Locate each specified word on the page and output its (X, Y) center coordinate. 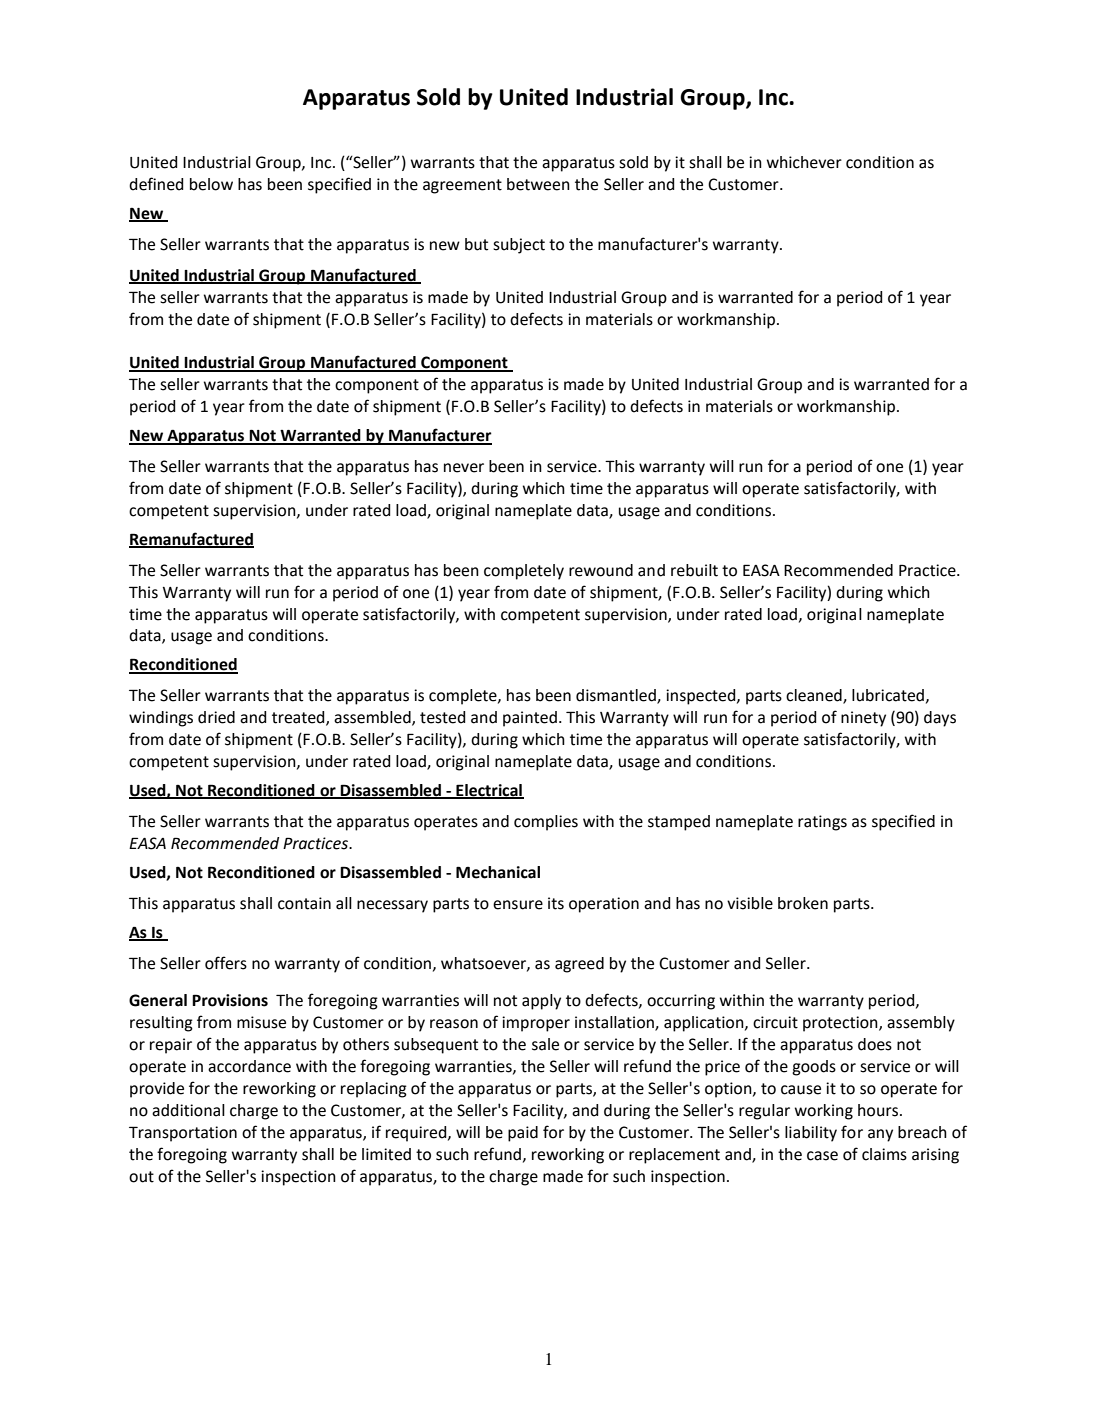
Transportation (183, 1134)
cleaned (815, 696)
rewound (601, 570)
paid (523, 1134)
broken (803, 903)
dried (216, 717)
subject (519, 246)
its (556, 903)
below (211, 184)
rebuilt (694, 570)
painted (530, 719)
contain (304, 903)
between (538, 184)
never (464, 468)
